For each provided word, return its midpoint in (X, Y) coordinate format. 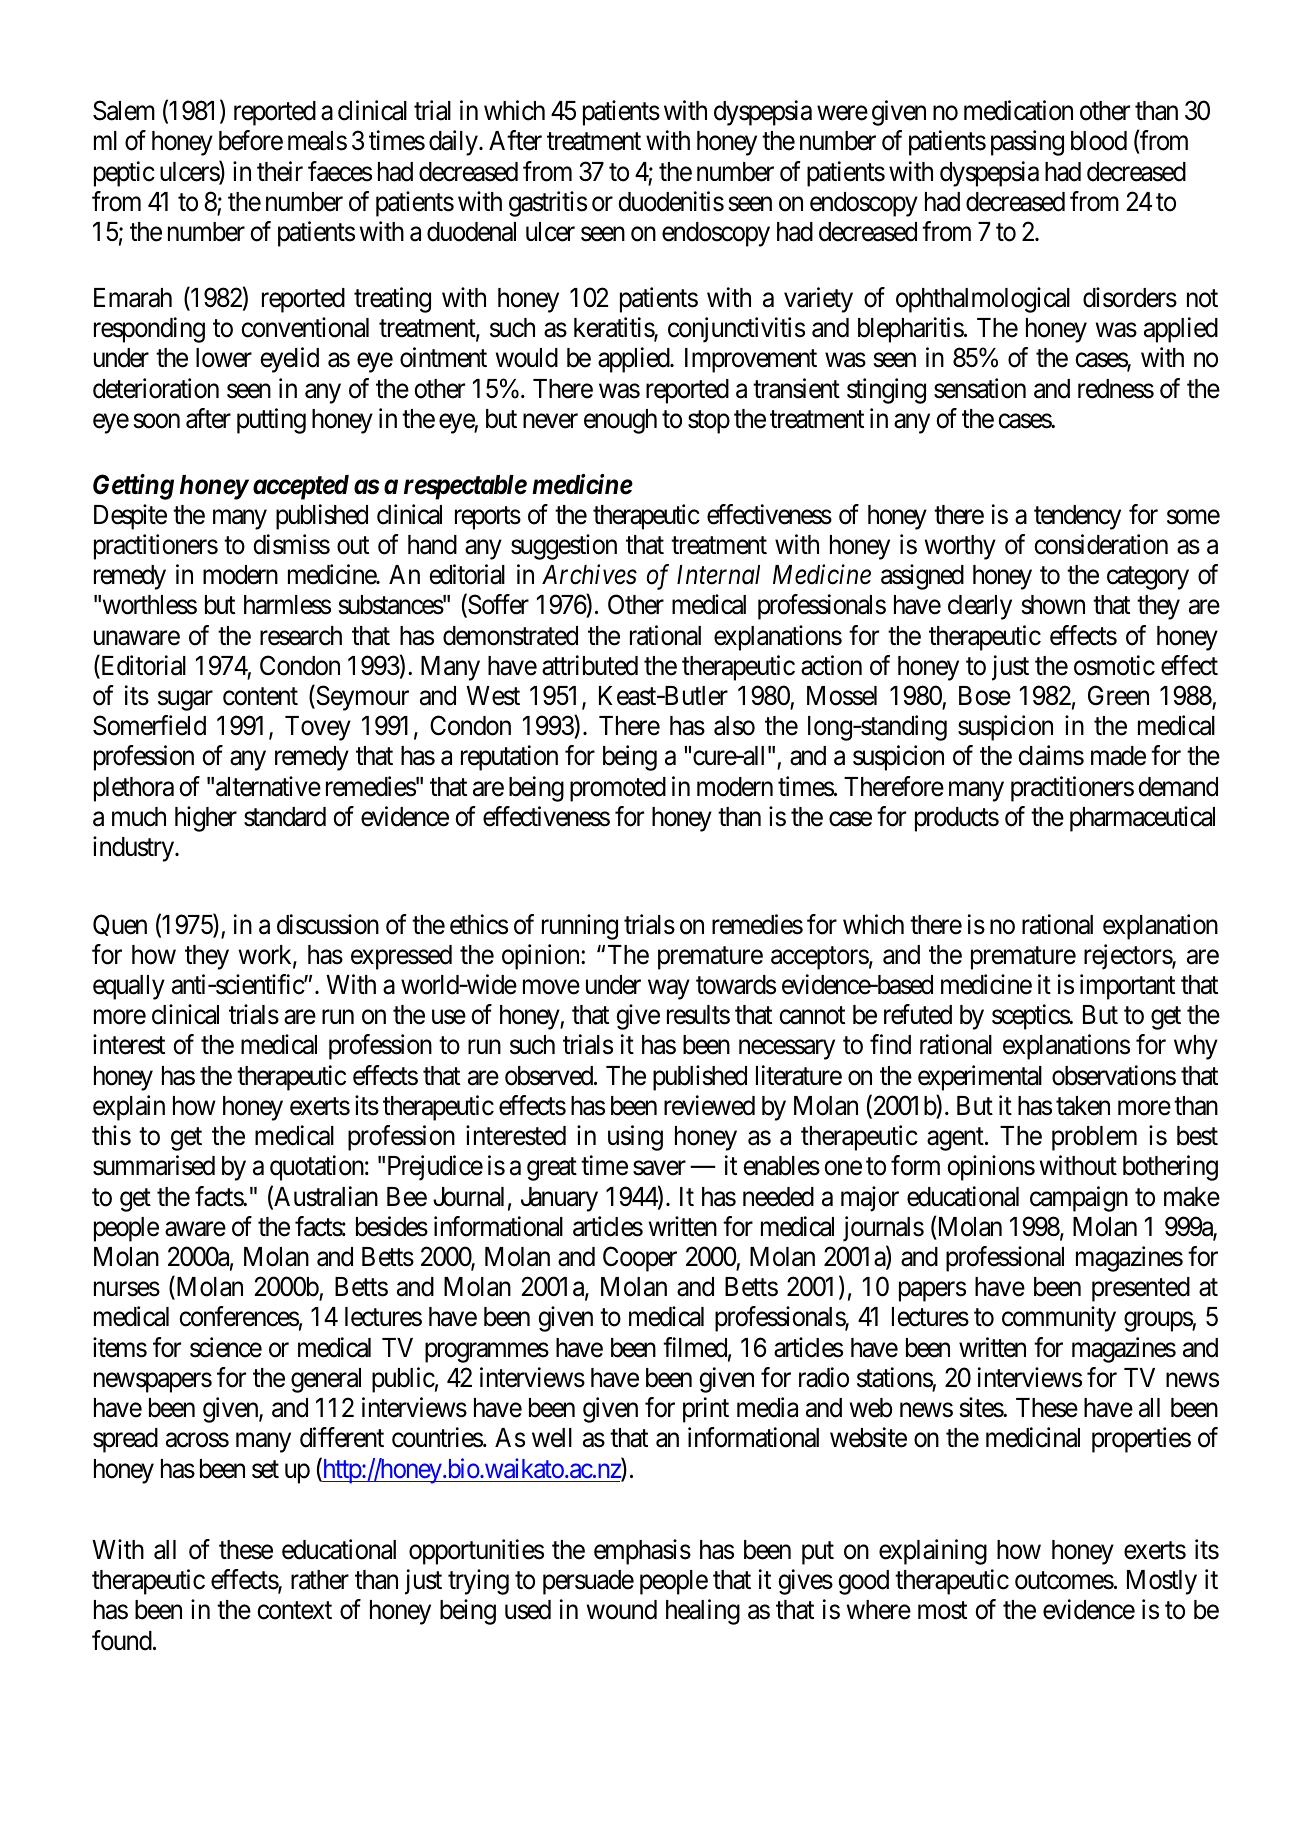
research (301, 636)
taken (1083, 1106)
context (295, 1611)
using (635, 1138)
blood (1099, 141)
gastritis (548, 204)
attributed (590, 665)
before (251, 141)
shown (1053, 605)
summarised (154, 1165)
